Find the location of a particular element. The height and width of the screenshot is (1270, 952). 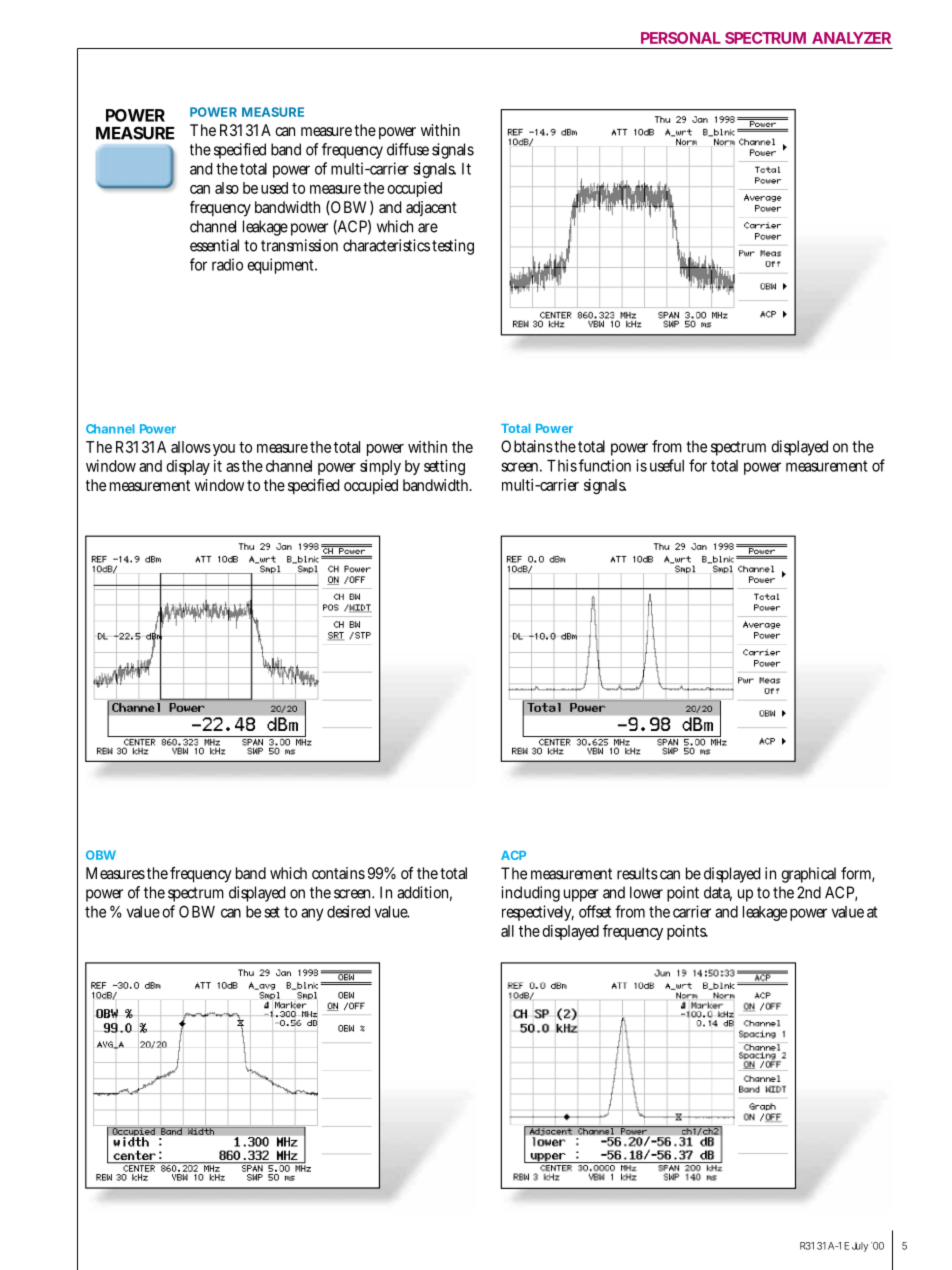

diffuse is located at coordinates (408, 149).
